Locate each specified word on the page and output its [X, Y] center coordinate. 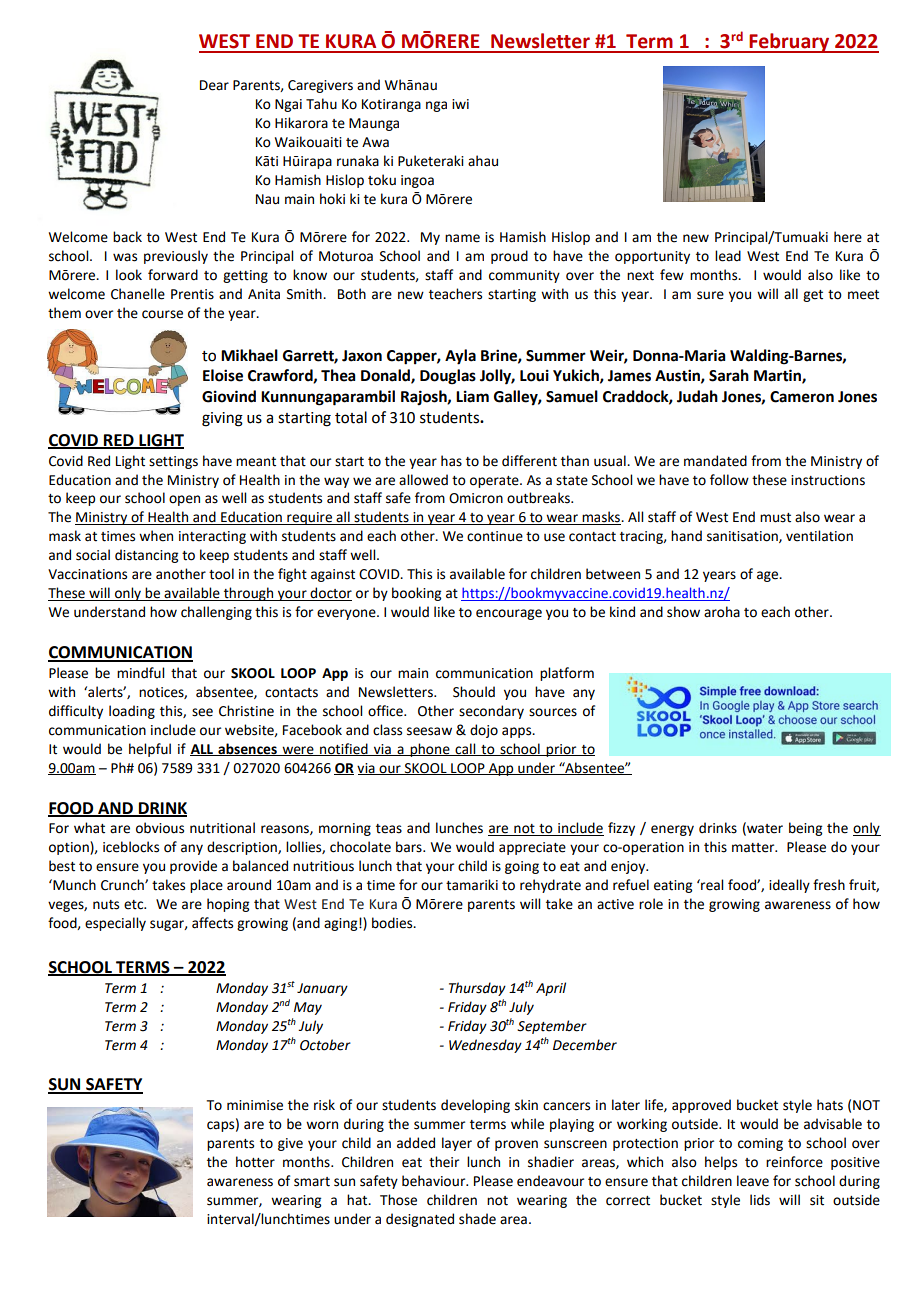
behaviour [435, 1181]
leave [753, 1181]
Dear [214, 85]
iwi [460, 104]
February [789, 43]
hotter [255, 1162]
